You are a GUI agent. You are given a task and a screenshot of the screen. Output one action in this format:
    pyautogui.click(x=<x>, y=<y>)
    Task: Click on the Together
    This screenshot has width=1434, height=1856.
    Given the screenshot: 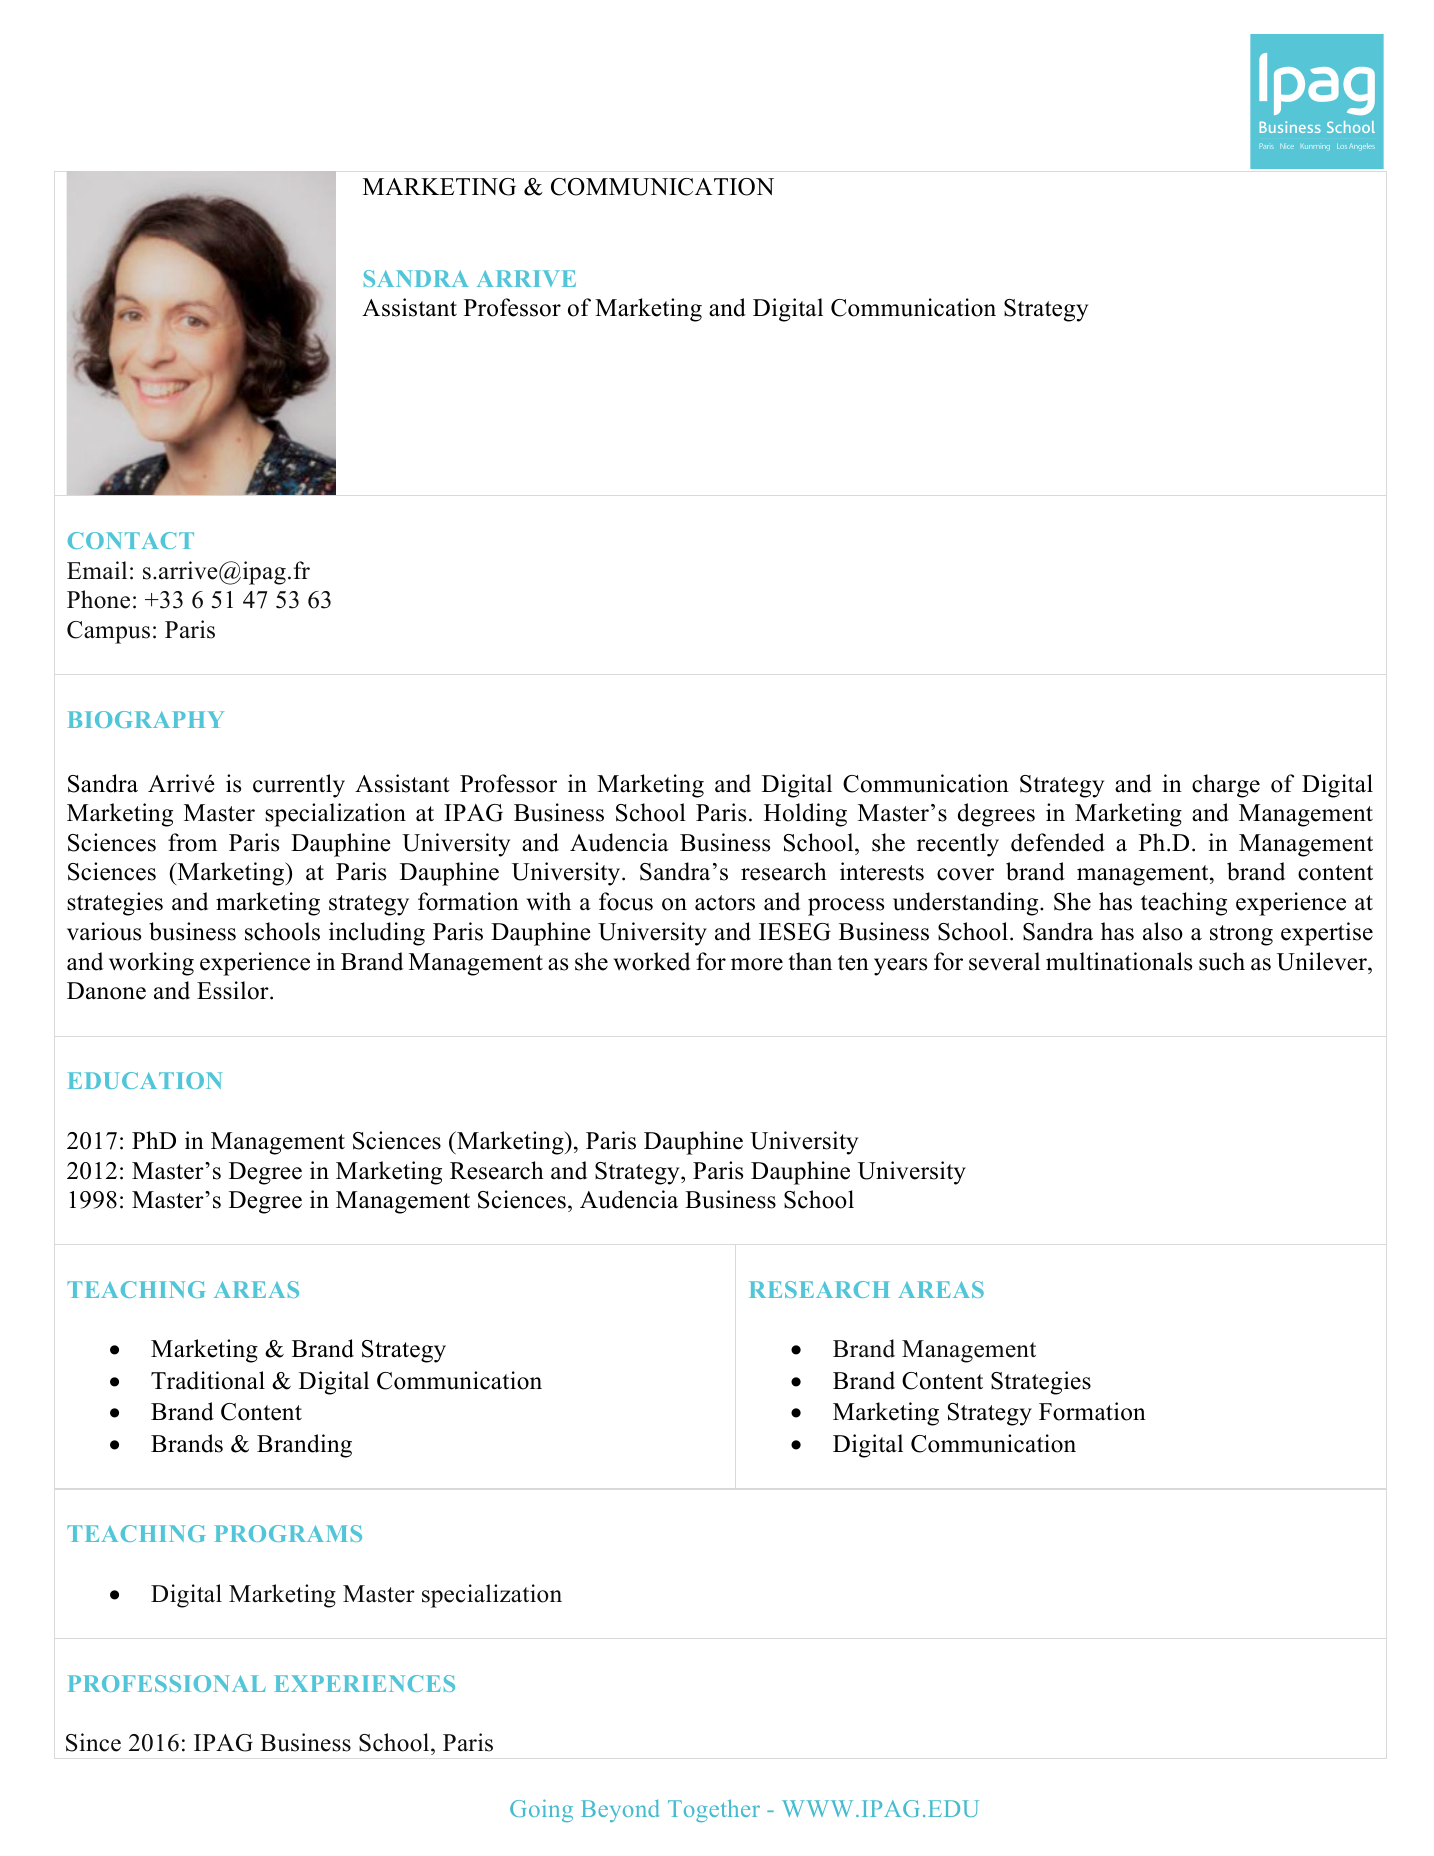 What is the action you would take?
    pyautogui.click(x=714, y=1810)
